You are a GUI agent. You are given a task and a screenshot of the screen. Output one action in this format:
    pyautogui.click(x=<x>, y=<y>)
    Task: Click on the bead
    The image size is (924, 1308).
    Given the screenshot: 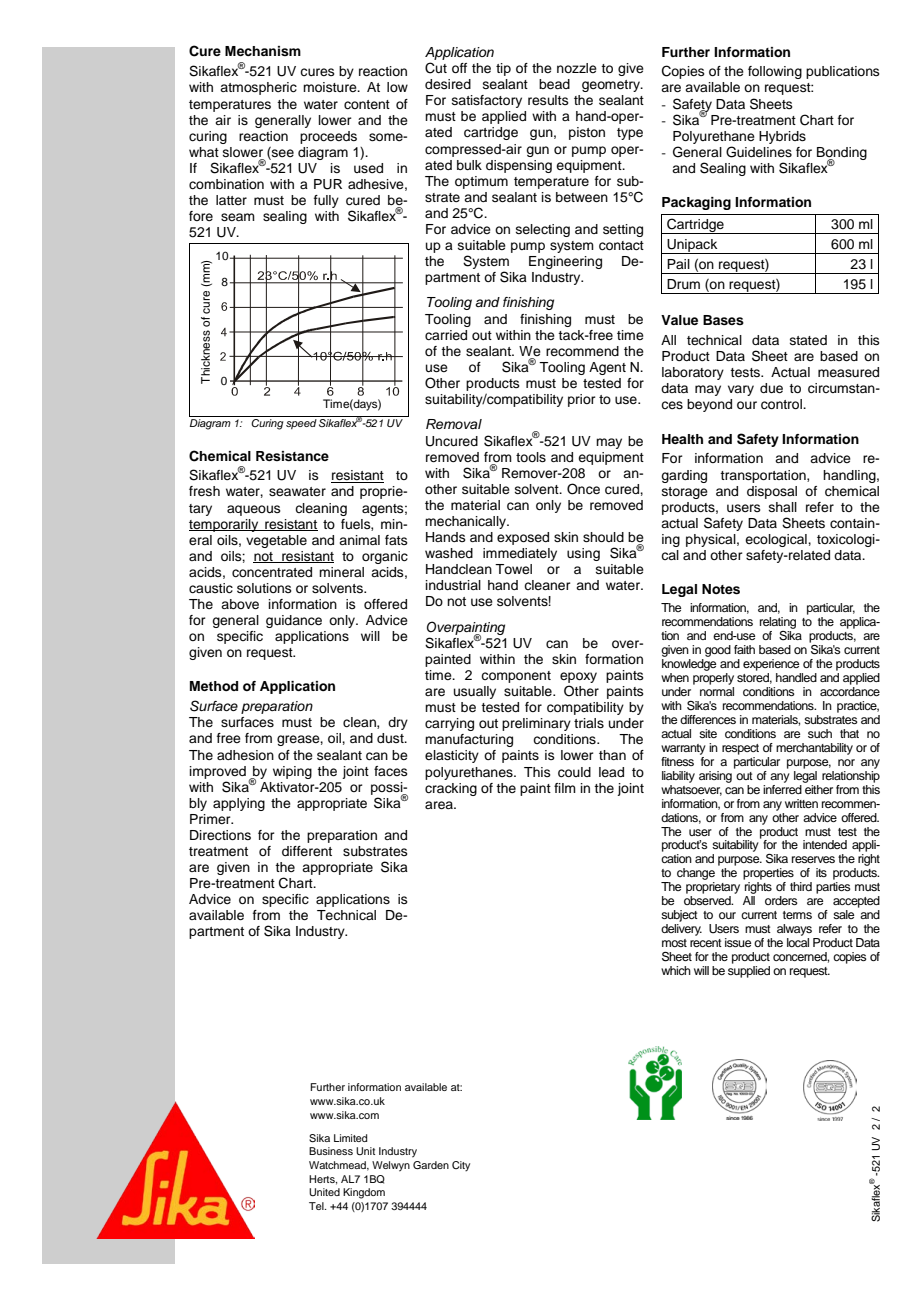 What is the action you would take?
    pyautogui.click(x=554, y=84)
